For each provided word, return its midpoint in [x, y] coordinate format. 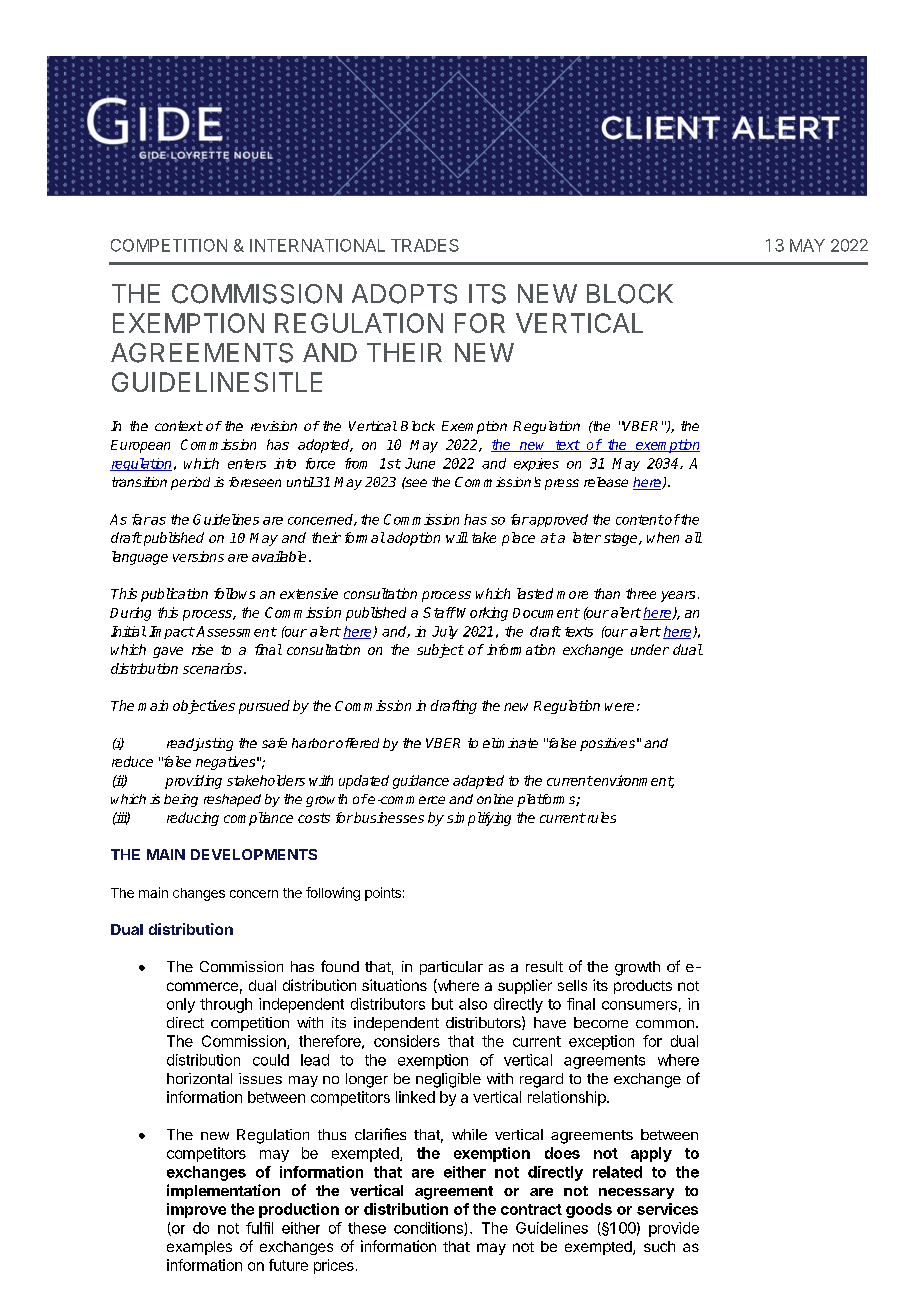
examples [199, 1248]
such [659, 1246]
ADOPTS [404, 294]
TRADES [425, 245]
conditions [429, 1229]
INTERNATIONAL [317, 245]
